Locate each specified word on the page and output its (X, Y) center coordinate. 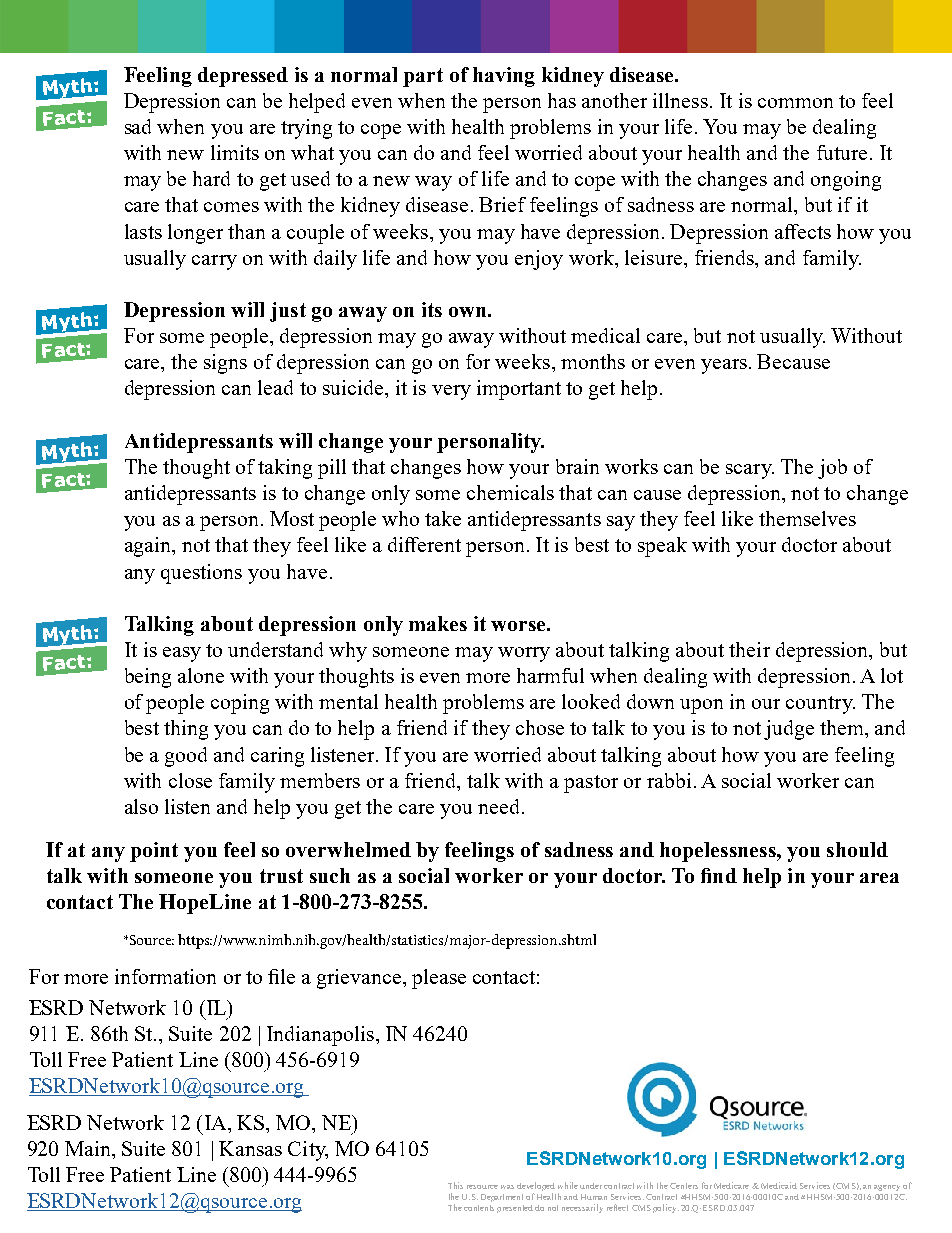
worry (524, 654)
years (724, 366)
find (719, 875)
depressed (243, 77)
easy (182, 654)
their (749, 649)
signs (225, 364)
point (154, 852)
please (439, 979)
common (795, 103)
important (519, 390)
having (504, 77)
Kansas (250, 1148)
